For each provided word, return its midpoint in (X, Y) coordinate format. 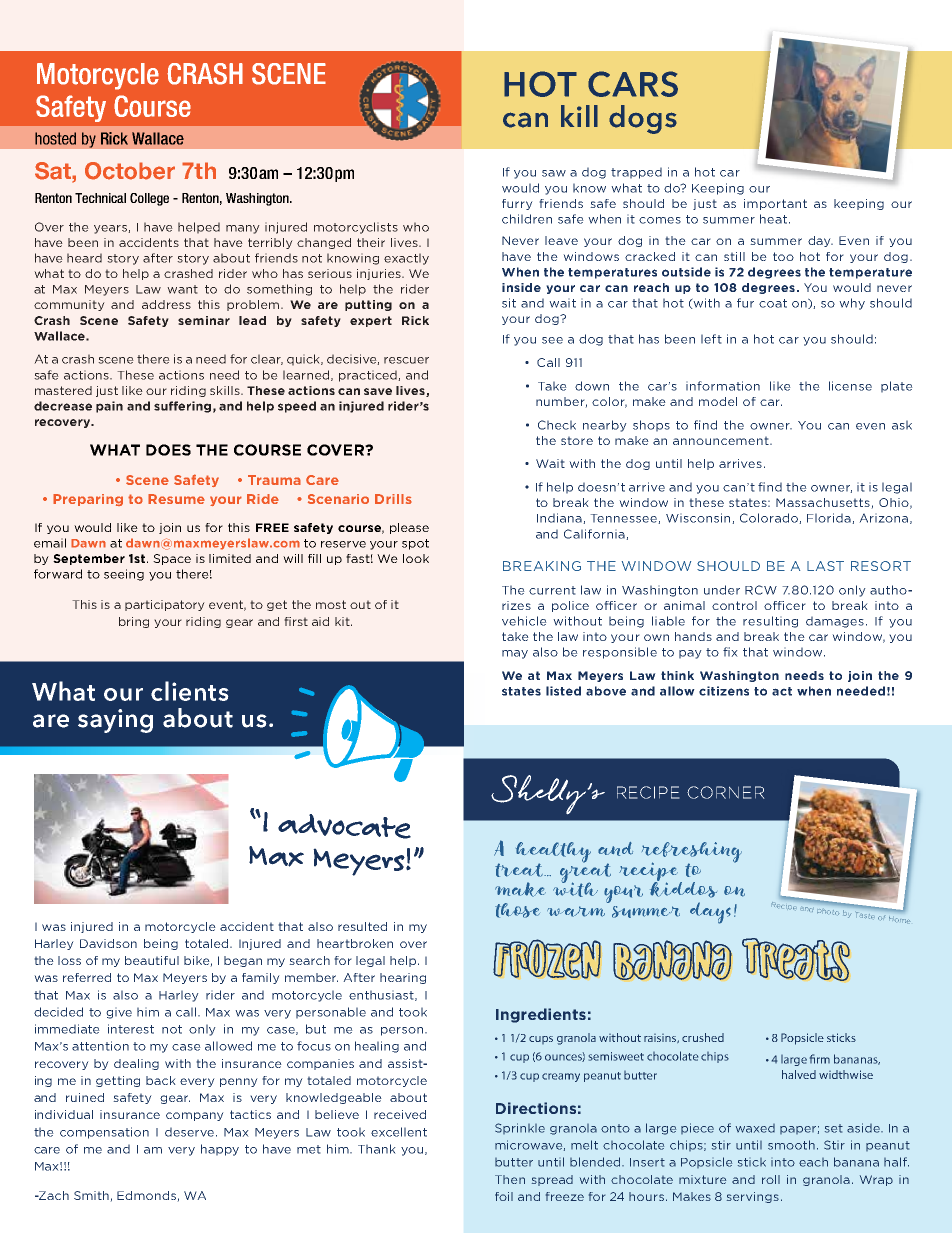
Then (510, 1179)
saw (554, 173)
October (130, 171)
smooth (791, 1145)
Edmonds (147, 1196)
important (775, 204)
